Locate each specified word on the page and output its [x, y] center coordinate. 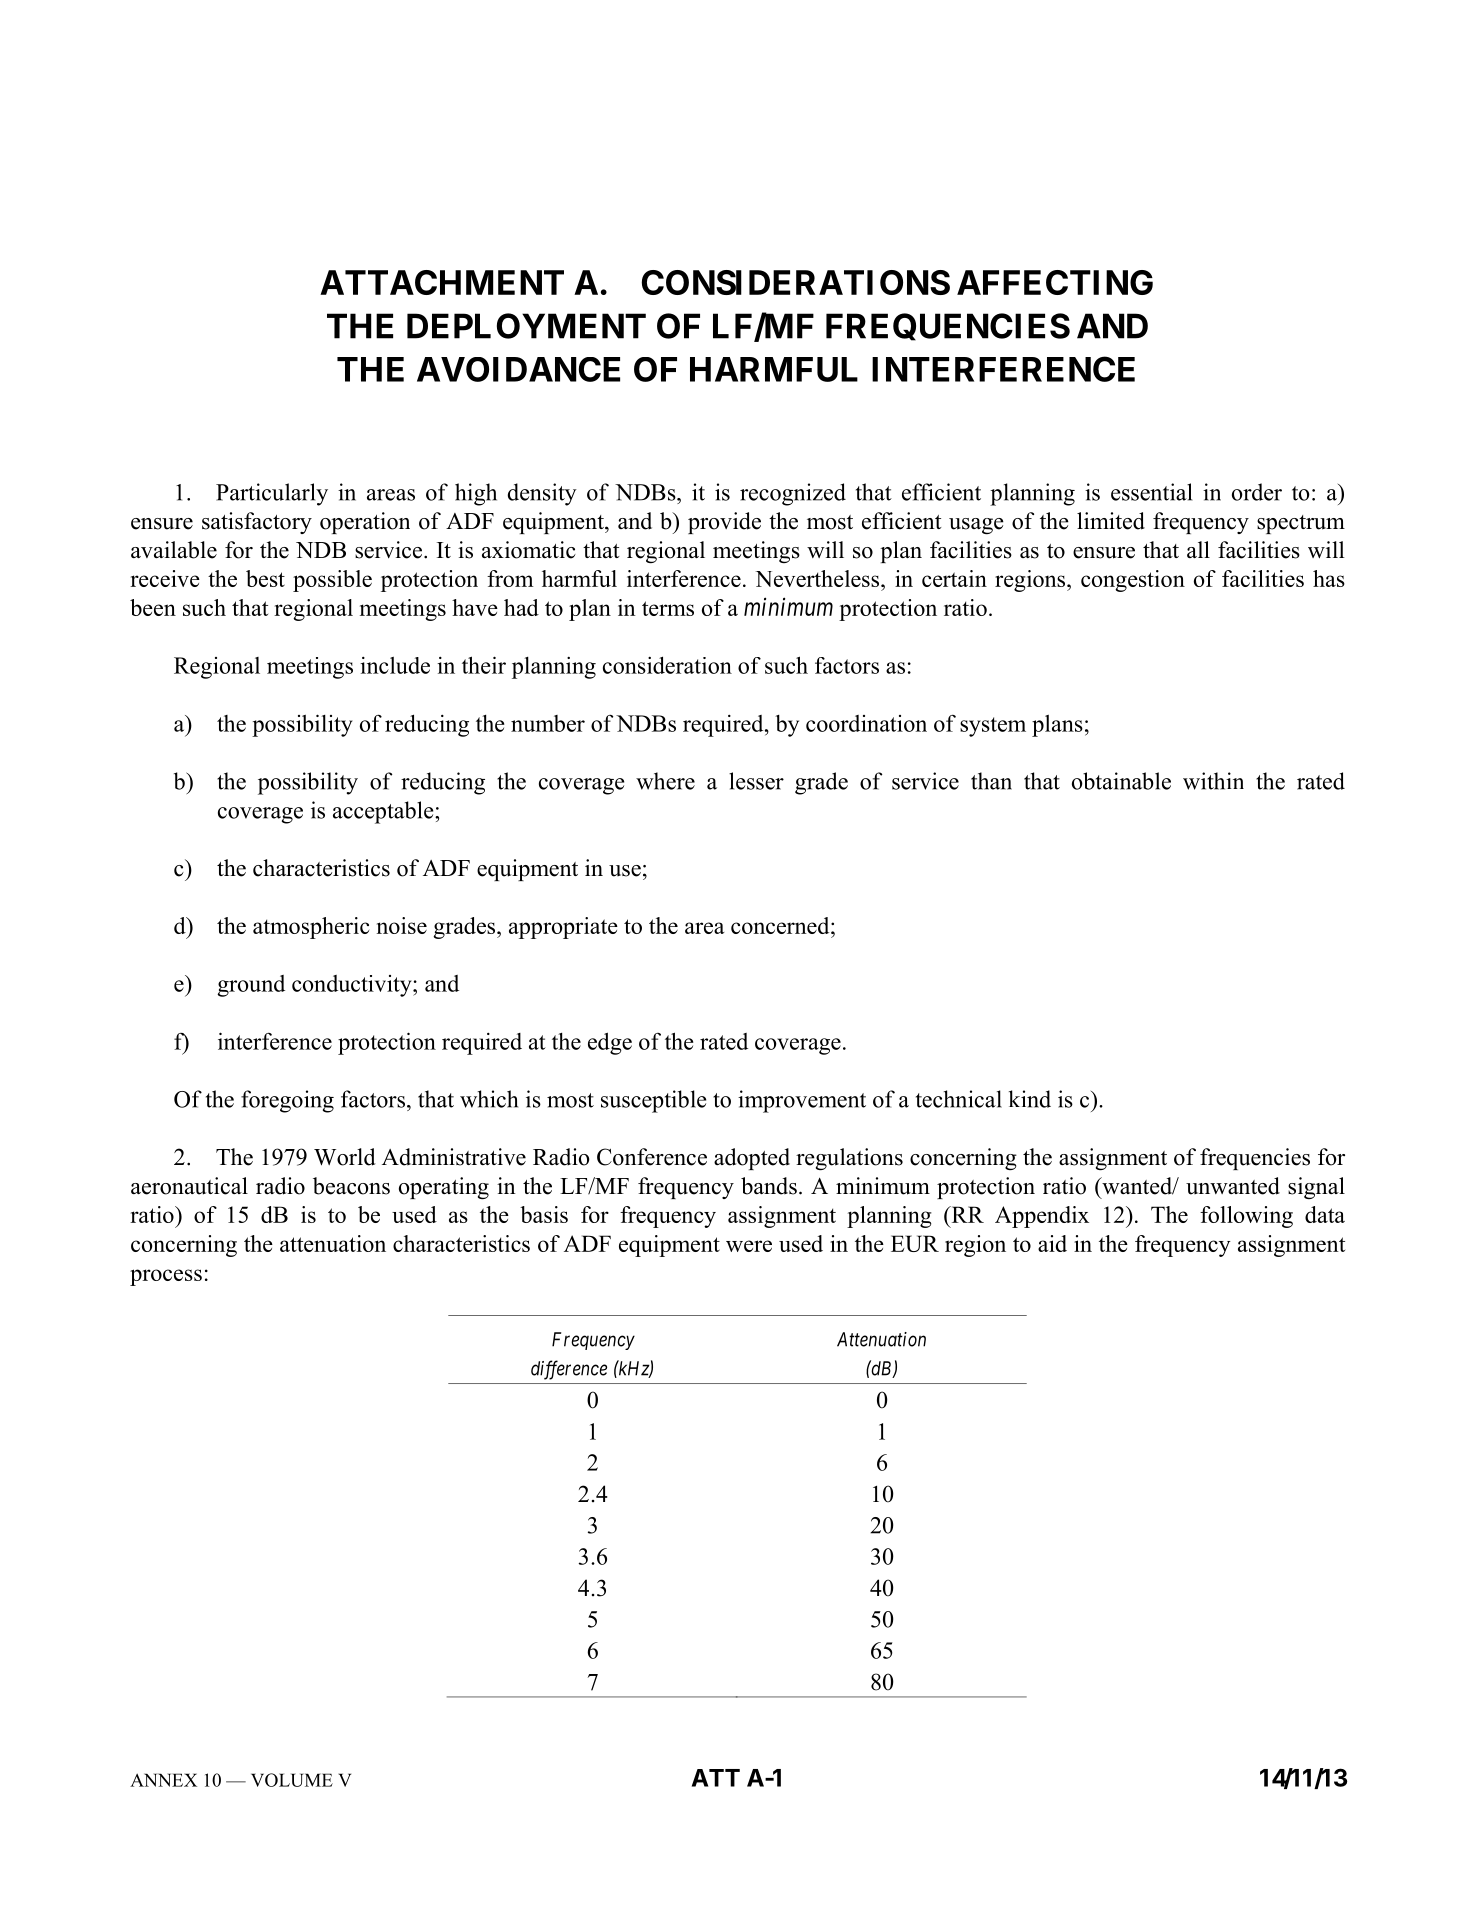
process [166, 1277]
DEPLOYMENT [526, 326]
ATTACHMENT [442, 282]
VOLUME [292, 1780]
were [749, 1246]
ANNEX [163, 1780]
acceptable [384, 812]
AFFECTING [1055, 282]
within [1213, 781]
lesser [756, 781]
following [1246, 1217]
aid [1052, 1243]
